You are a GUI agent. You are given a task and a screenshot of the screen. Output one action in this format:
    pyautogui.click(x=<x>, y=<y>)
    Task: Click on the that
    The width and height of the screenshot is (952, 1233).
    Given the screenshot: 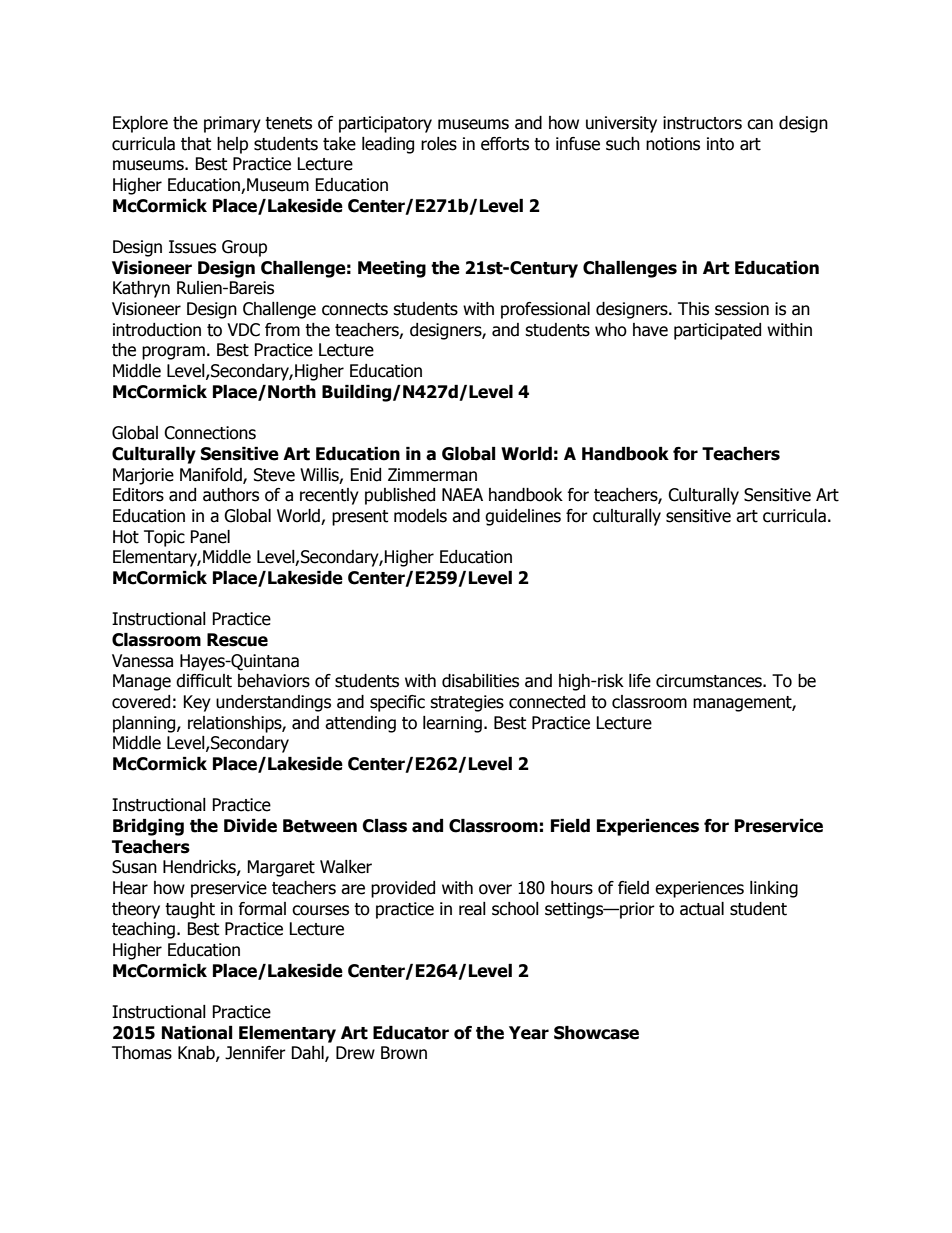 What is the action you would take?
    pyautogui.click(x=196, y=144)
